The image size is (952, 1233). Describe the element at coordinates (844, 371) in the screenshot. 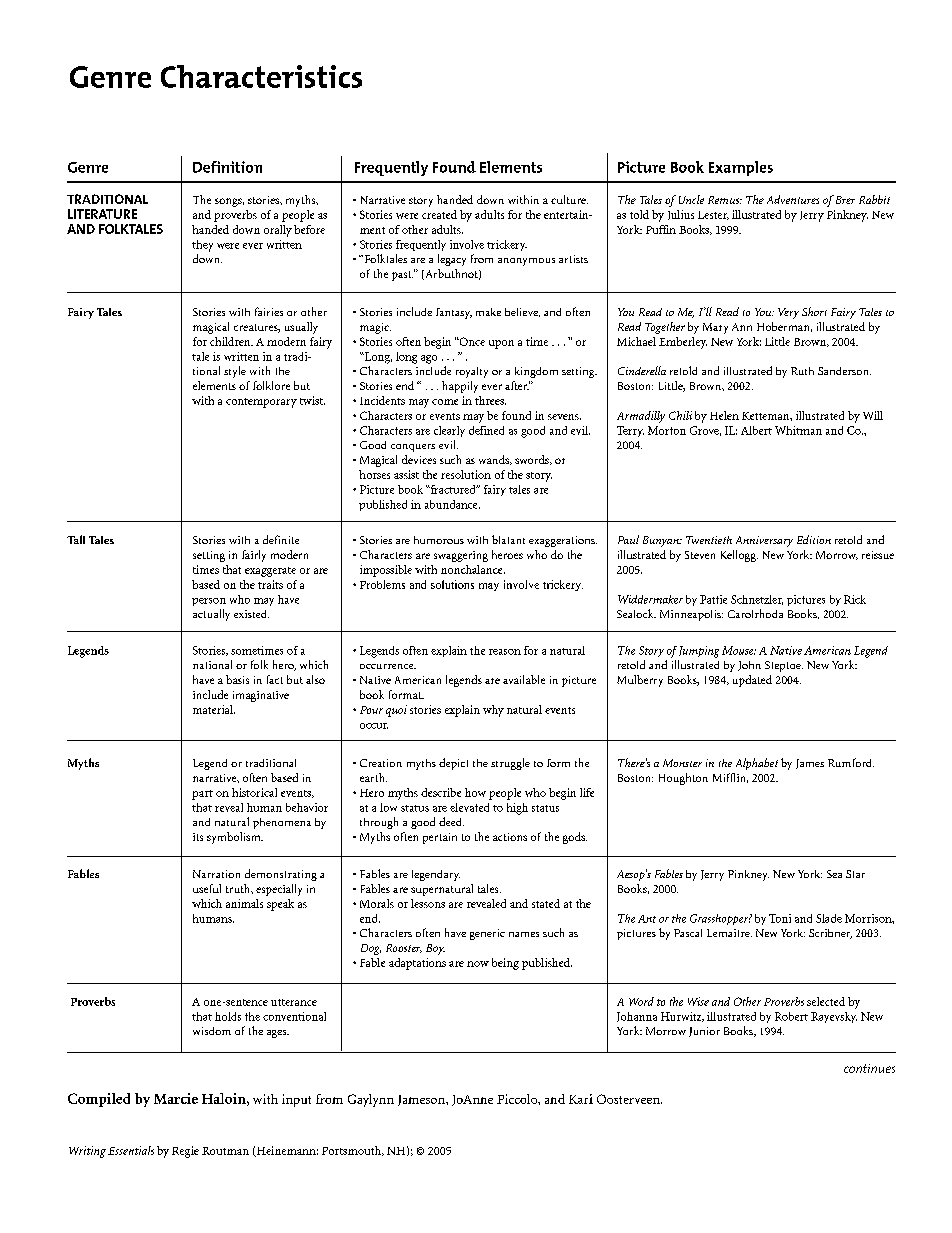

I see `Sanderson` at that location.
